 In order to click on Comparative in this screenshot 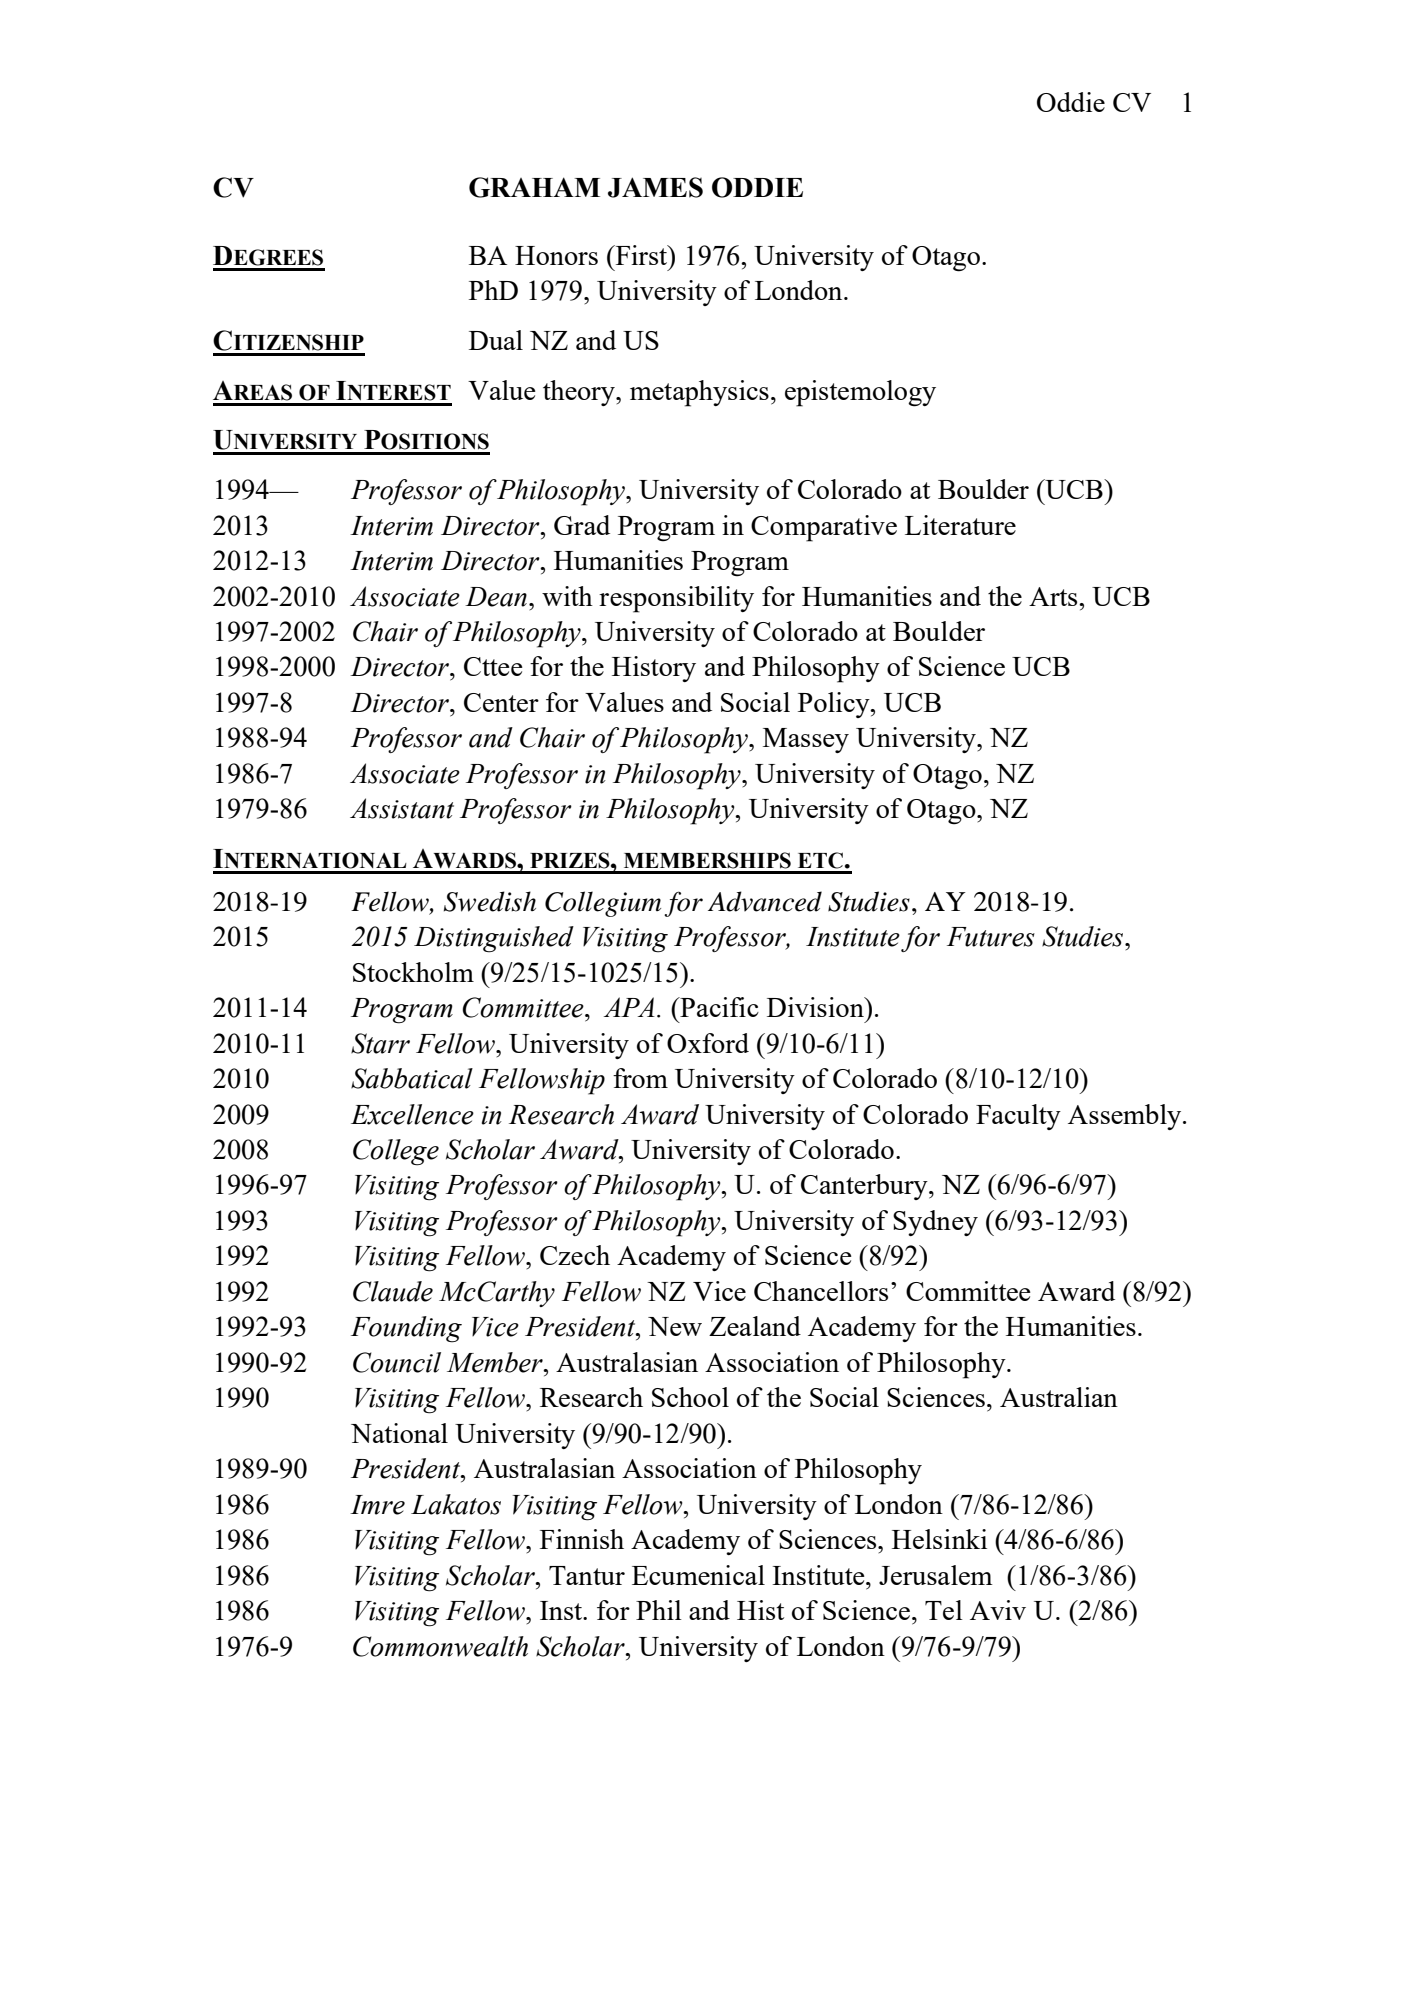, I will do `click(824, 528)`.
